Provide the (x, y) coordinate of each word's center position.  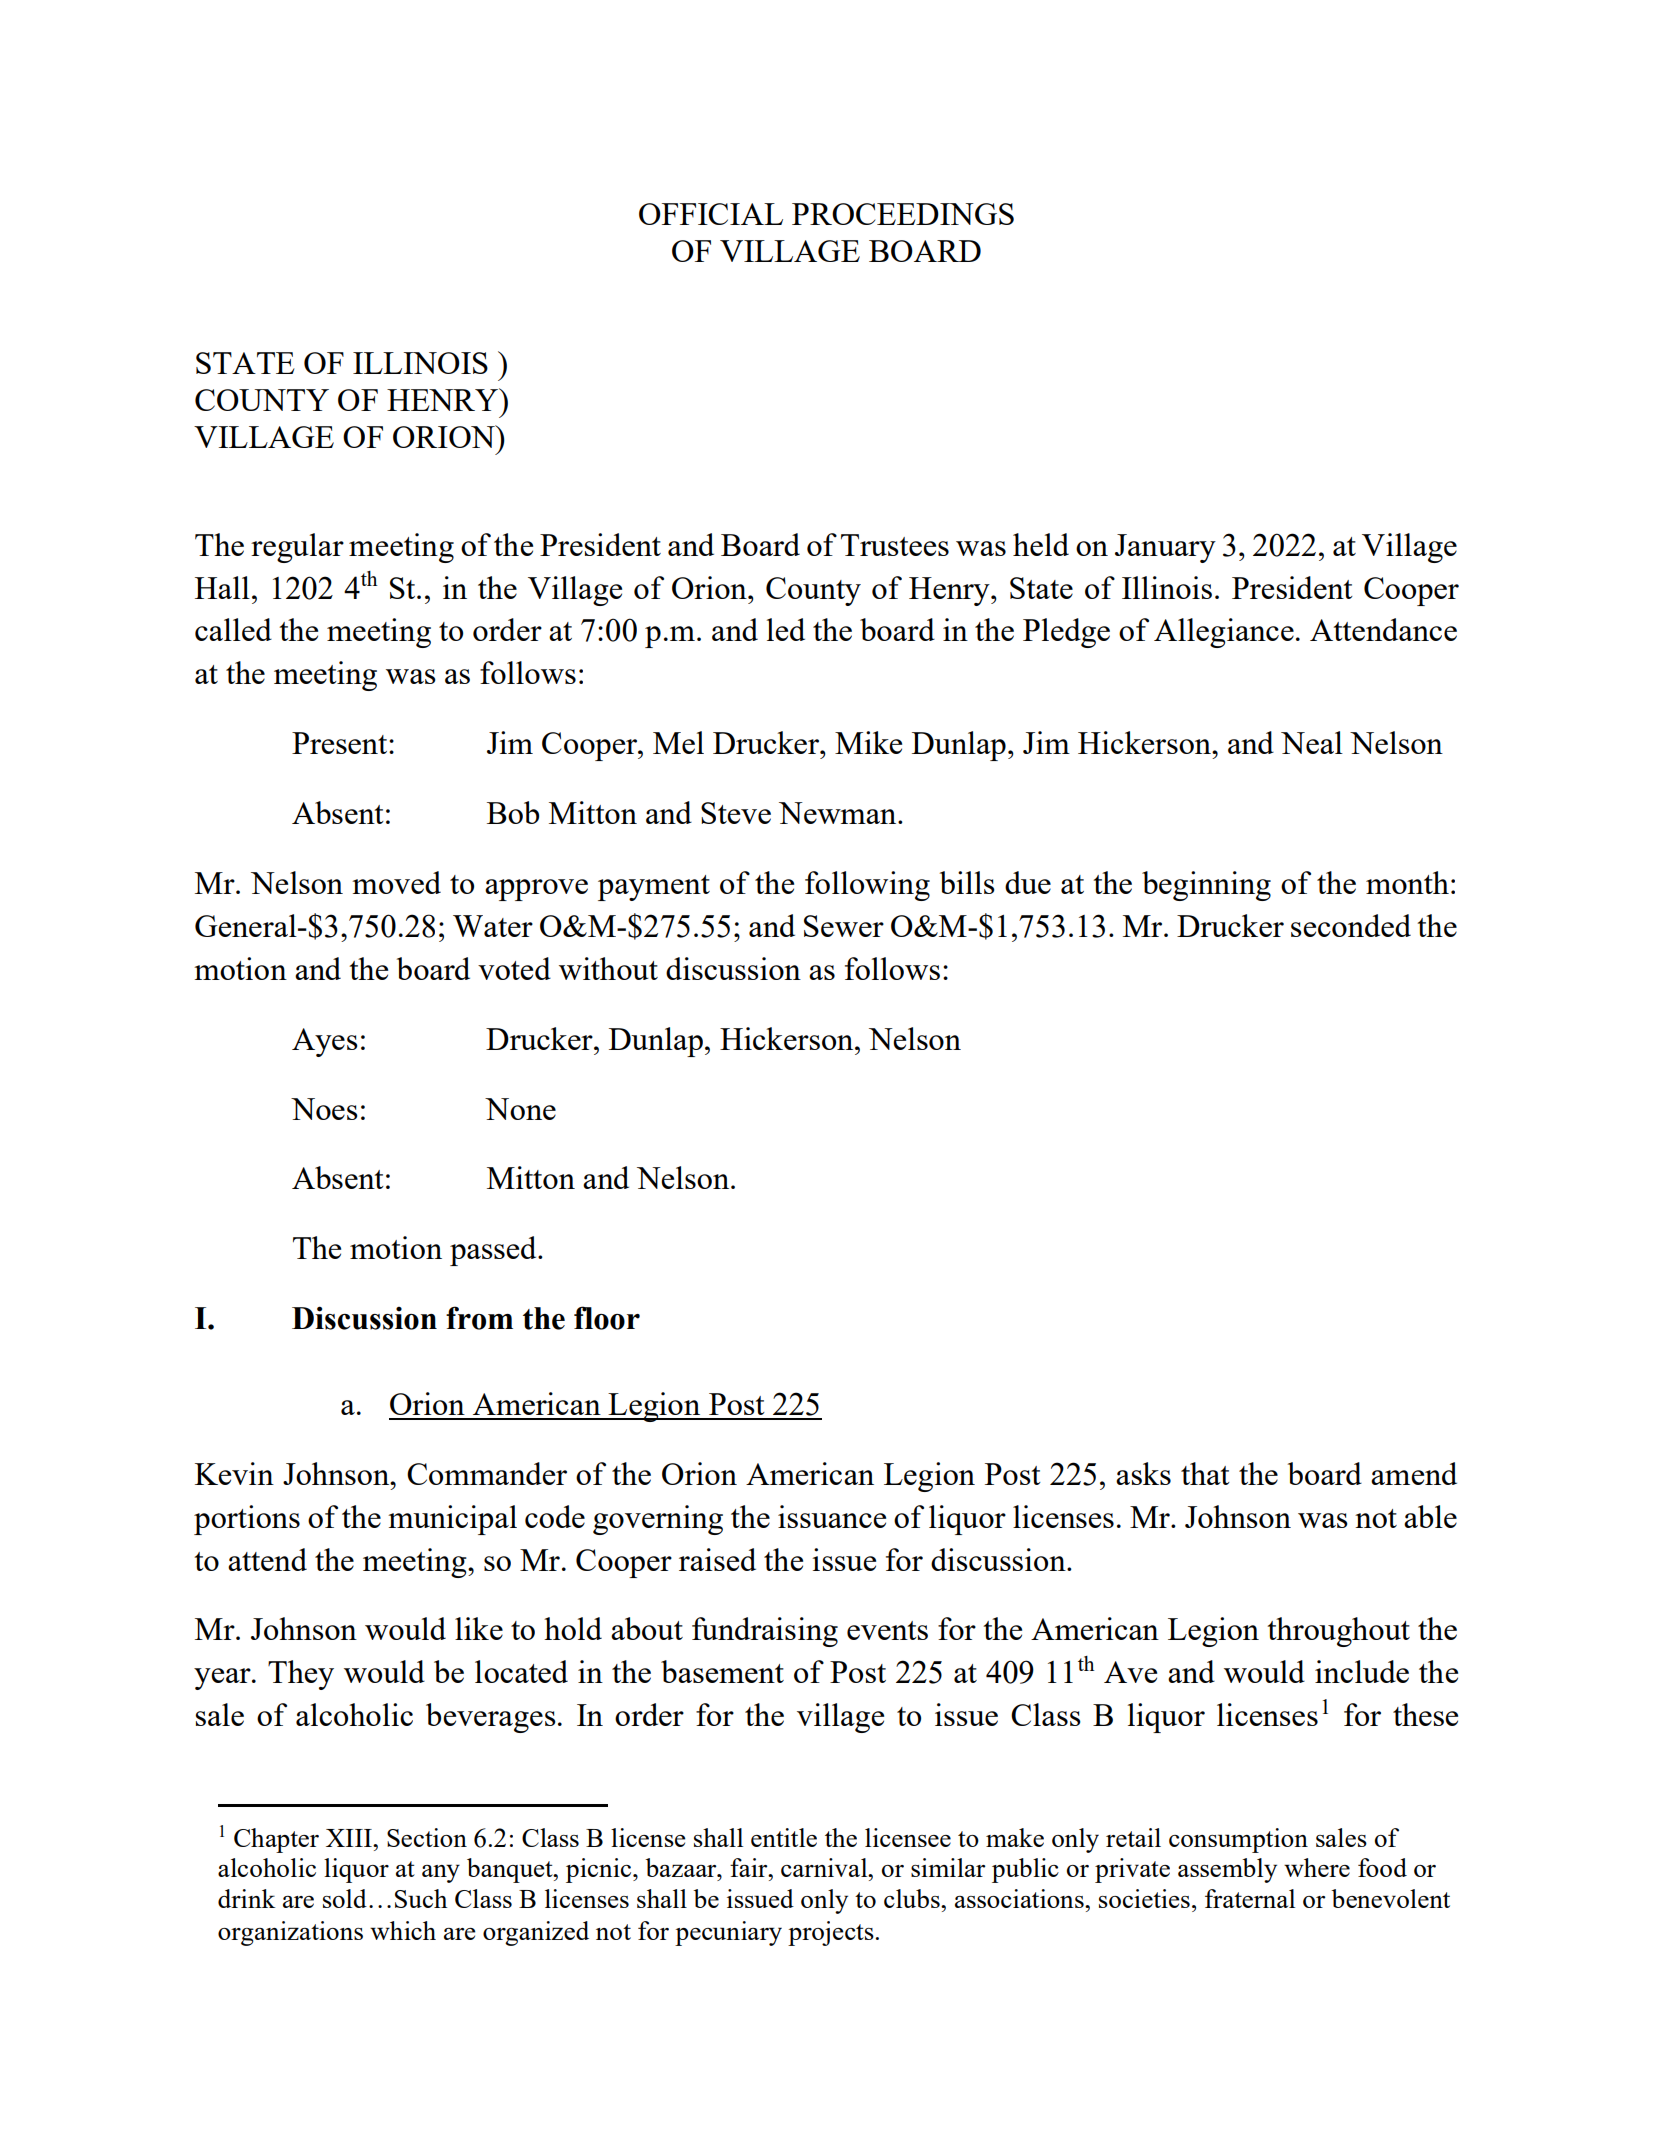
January (1165, 548)
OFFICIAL (711, 214)
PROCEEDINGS (903, 214)
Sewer (844, 926)
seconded (1351, 925)
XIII (350, 1838)
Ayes (325, 1042)
